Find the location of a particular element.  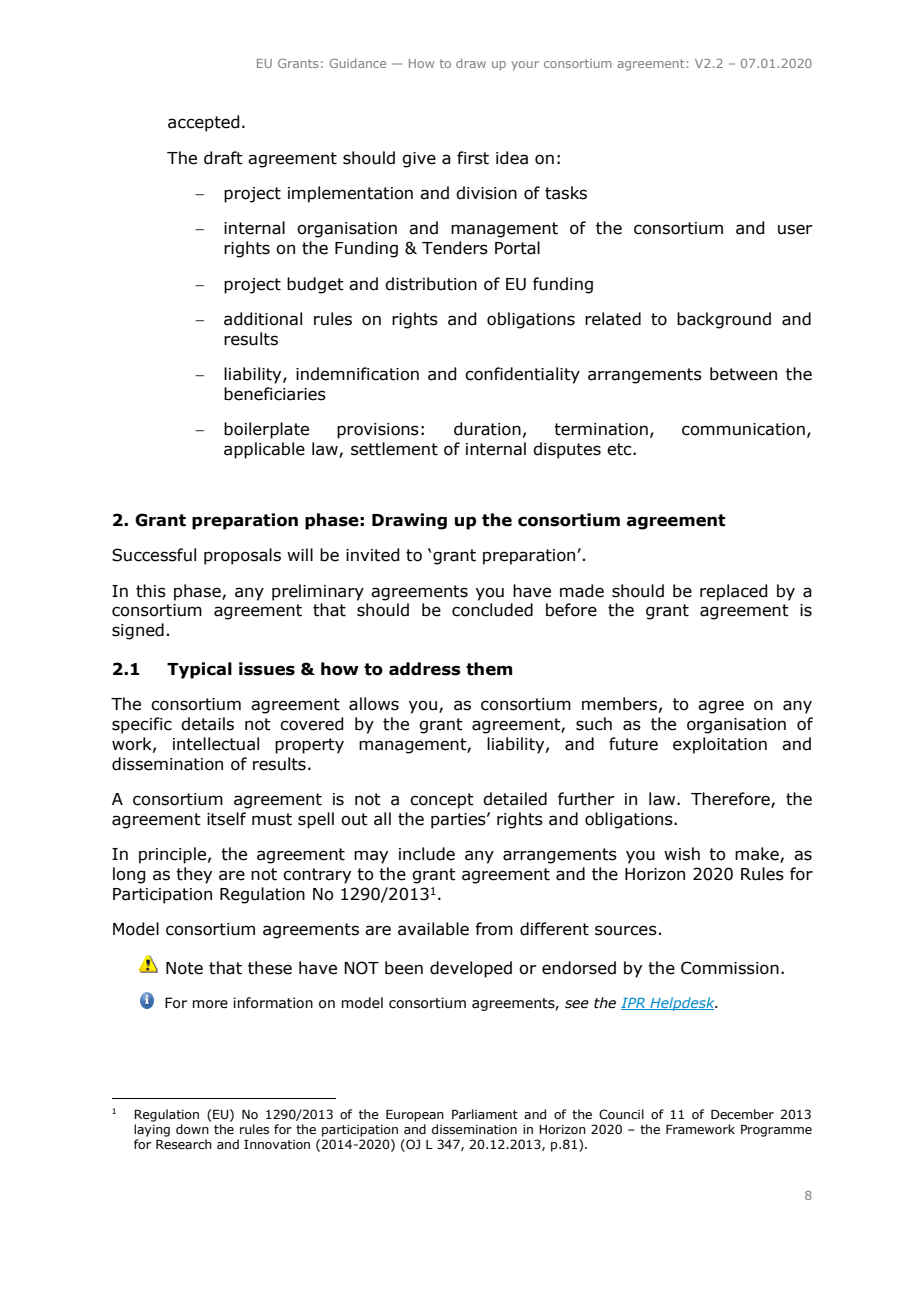

down is located at coordinates (192, 1129).
